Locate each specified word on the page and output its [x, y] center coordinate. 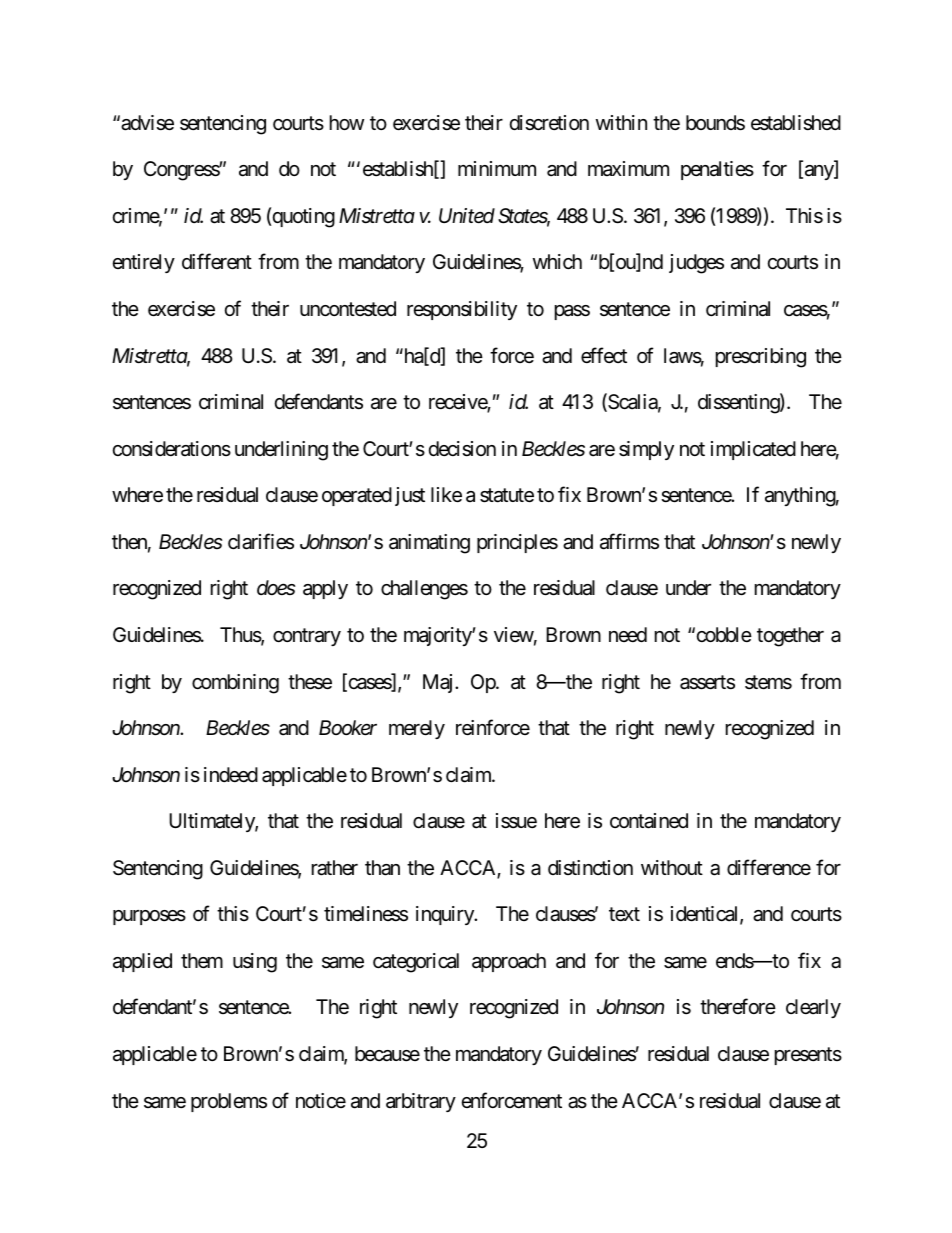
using [255, 963]
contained [649, 821]
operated [357, 496]
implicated [753, 450]
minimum [497, 168]
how [347, 122]
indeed [231, 774]
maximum [628, 168]
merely [417, 729]
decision [462, 449]
